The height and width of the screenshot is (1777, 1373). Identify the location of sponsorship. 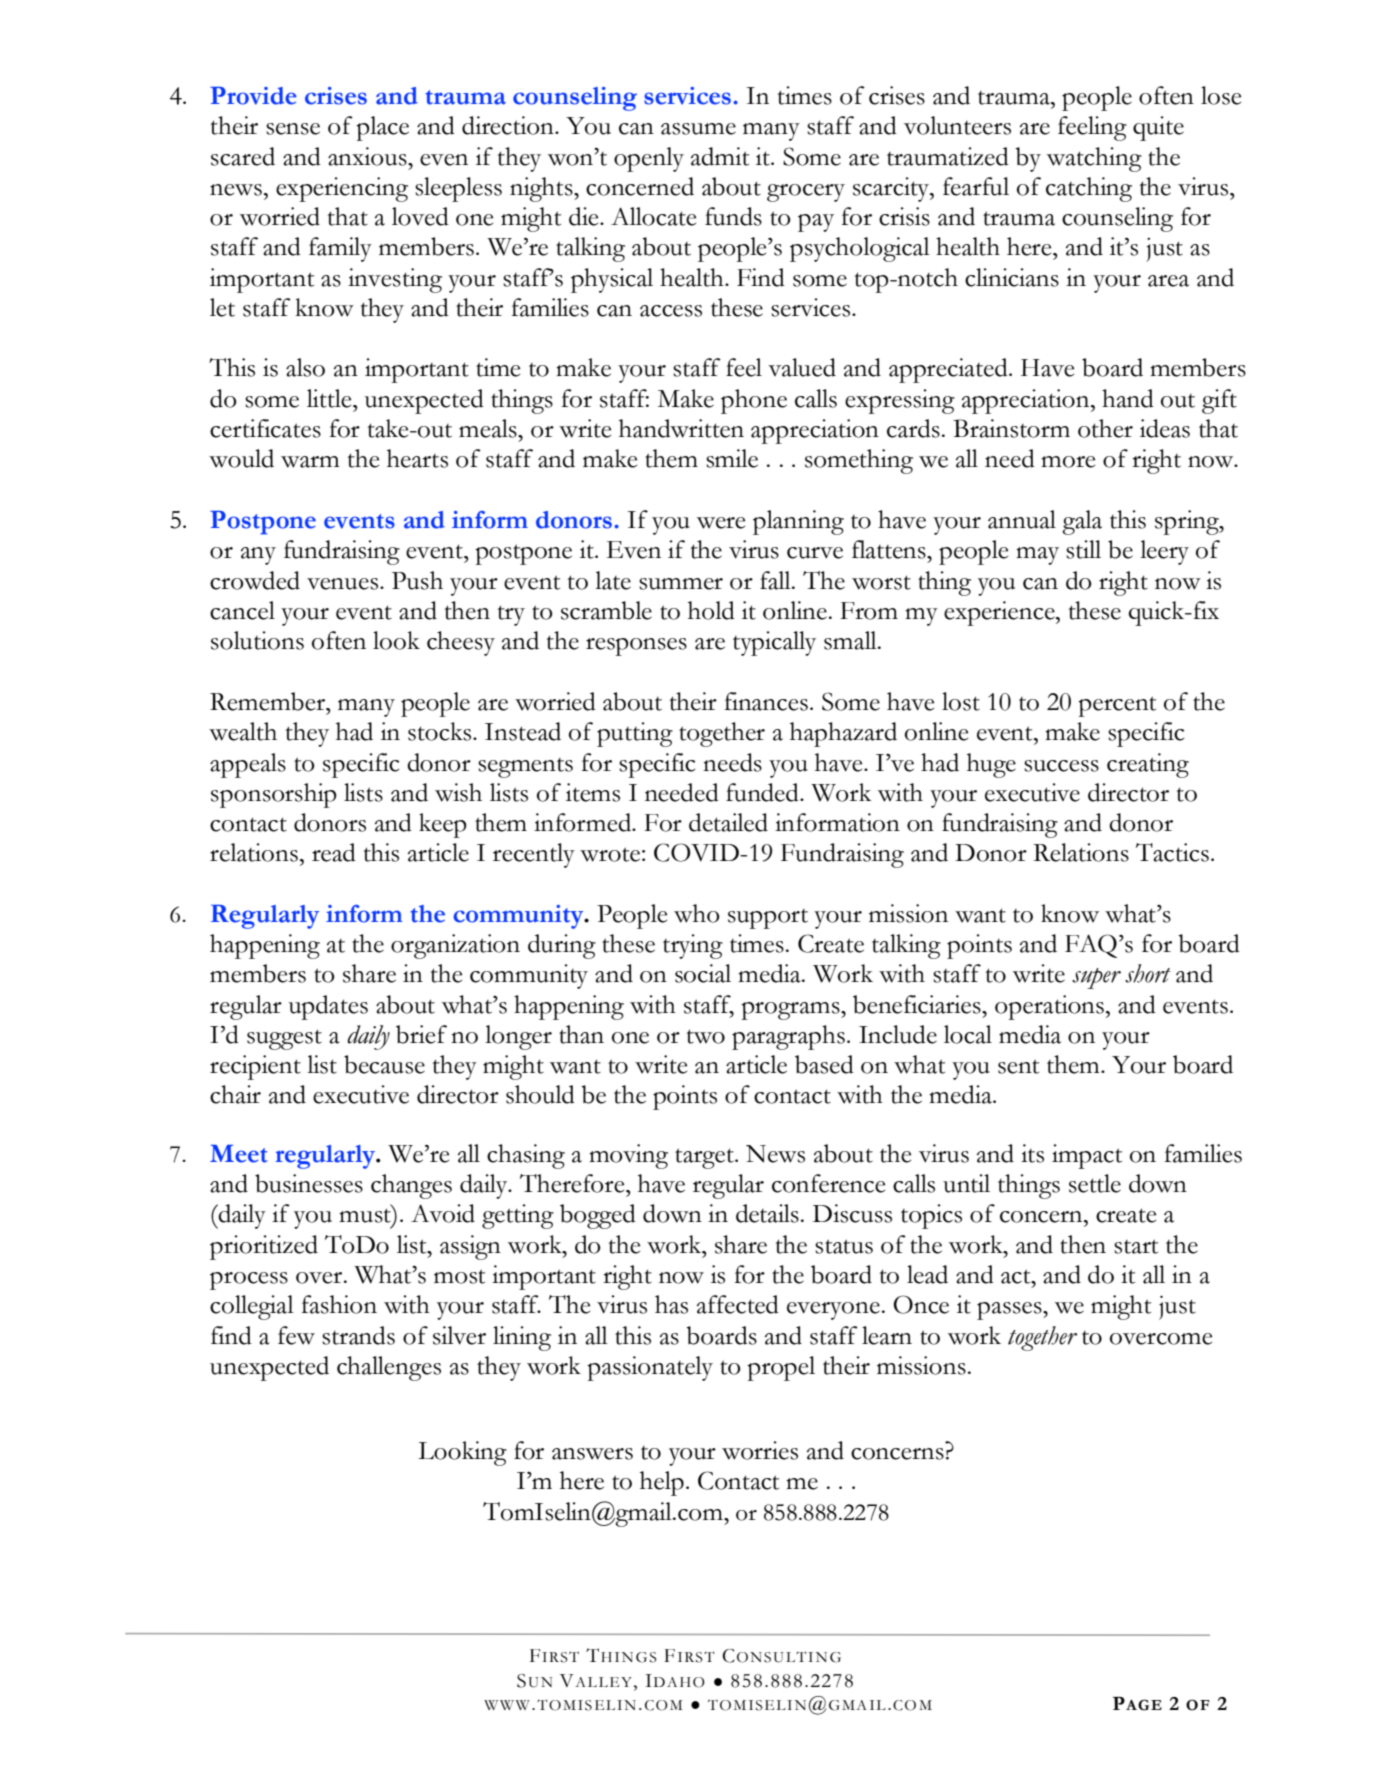
(274, 795).
